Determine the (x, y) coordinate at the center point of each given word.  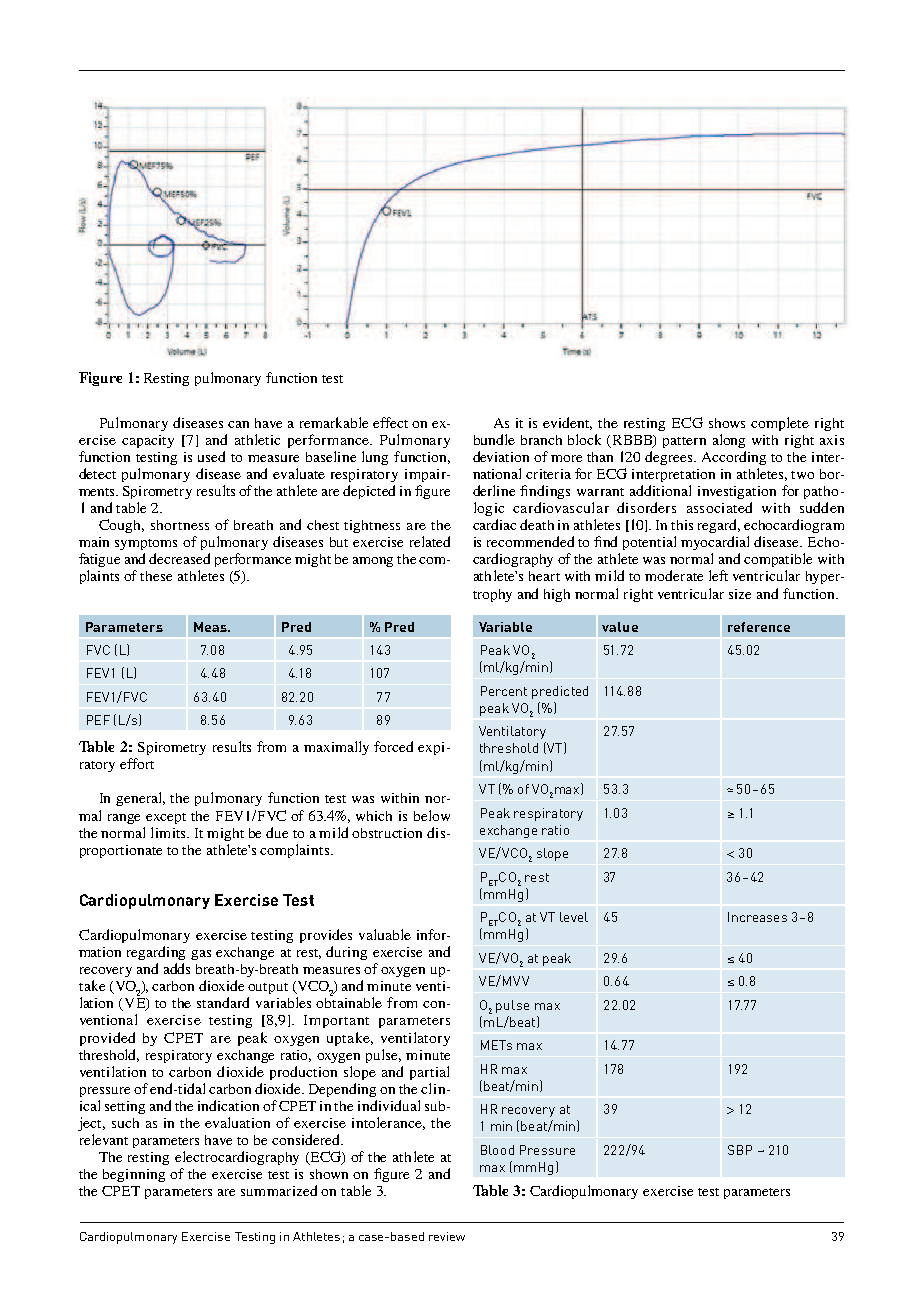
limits (170, 832)
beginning (134, 1175)
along (729, 441)
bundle (494, 439)
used (211, 456)
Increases (757, 917)
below (432, 815)
